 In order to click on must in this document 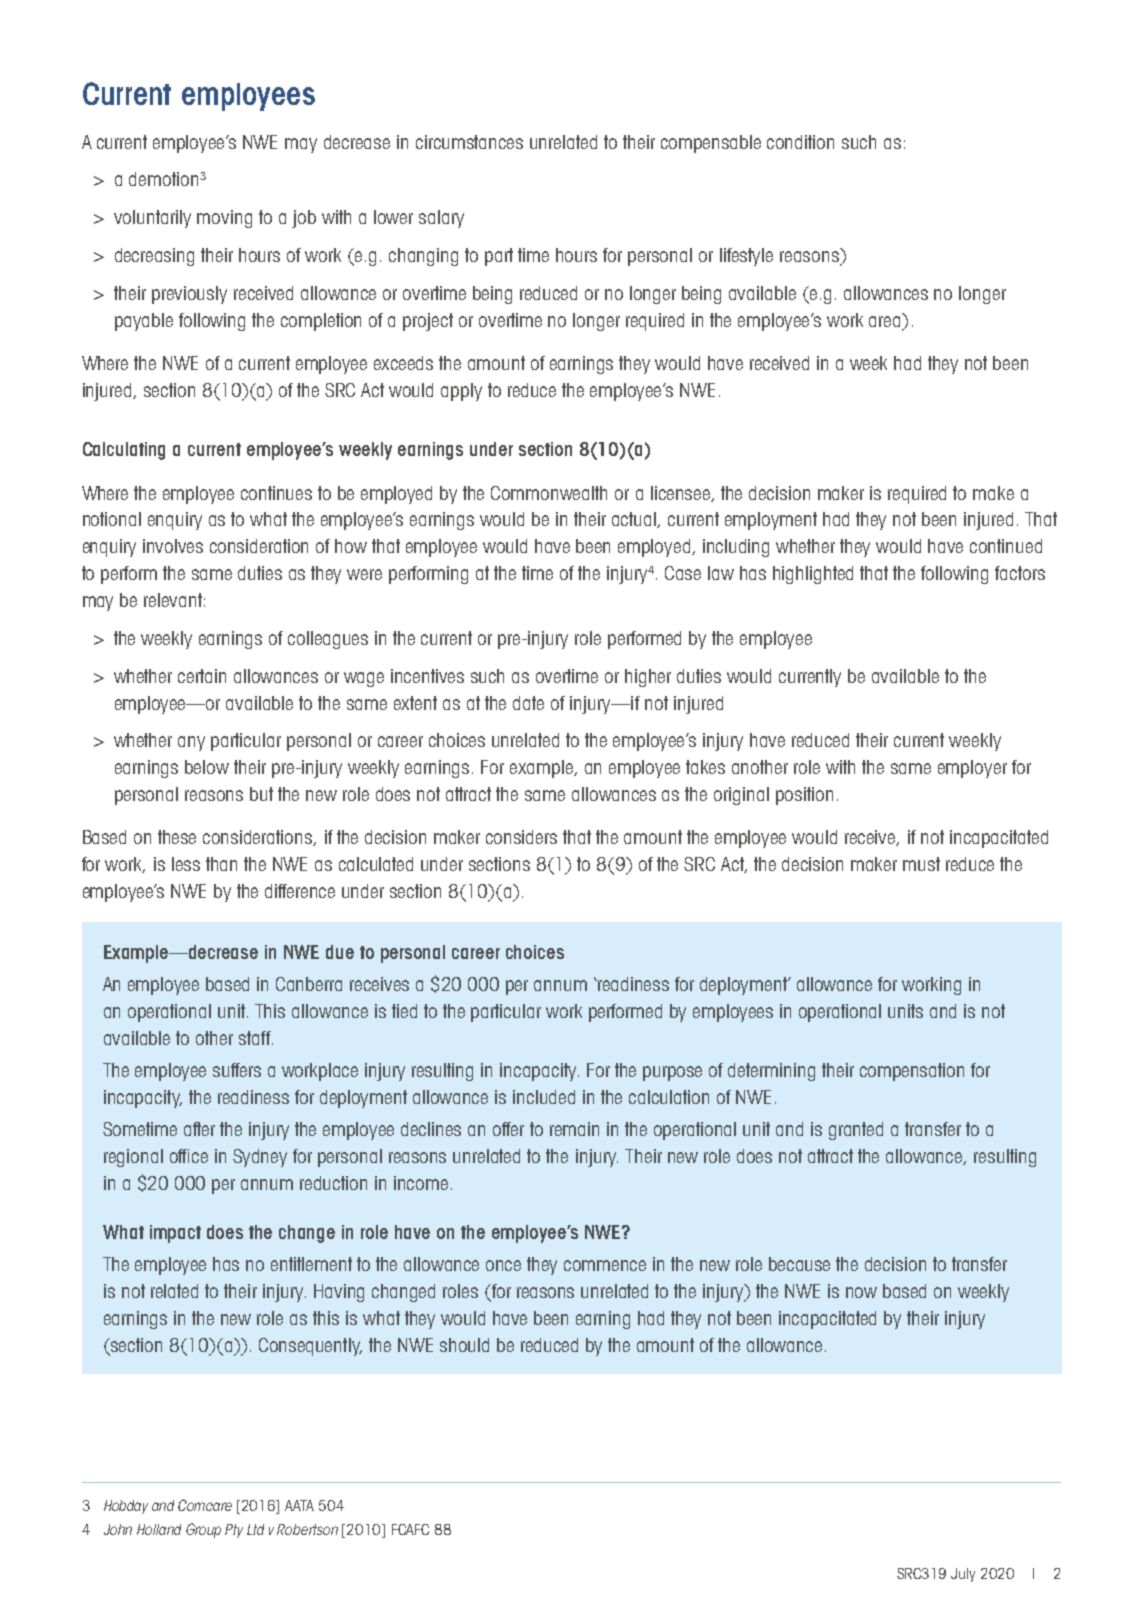, I will do `click(921, 864)`.
